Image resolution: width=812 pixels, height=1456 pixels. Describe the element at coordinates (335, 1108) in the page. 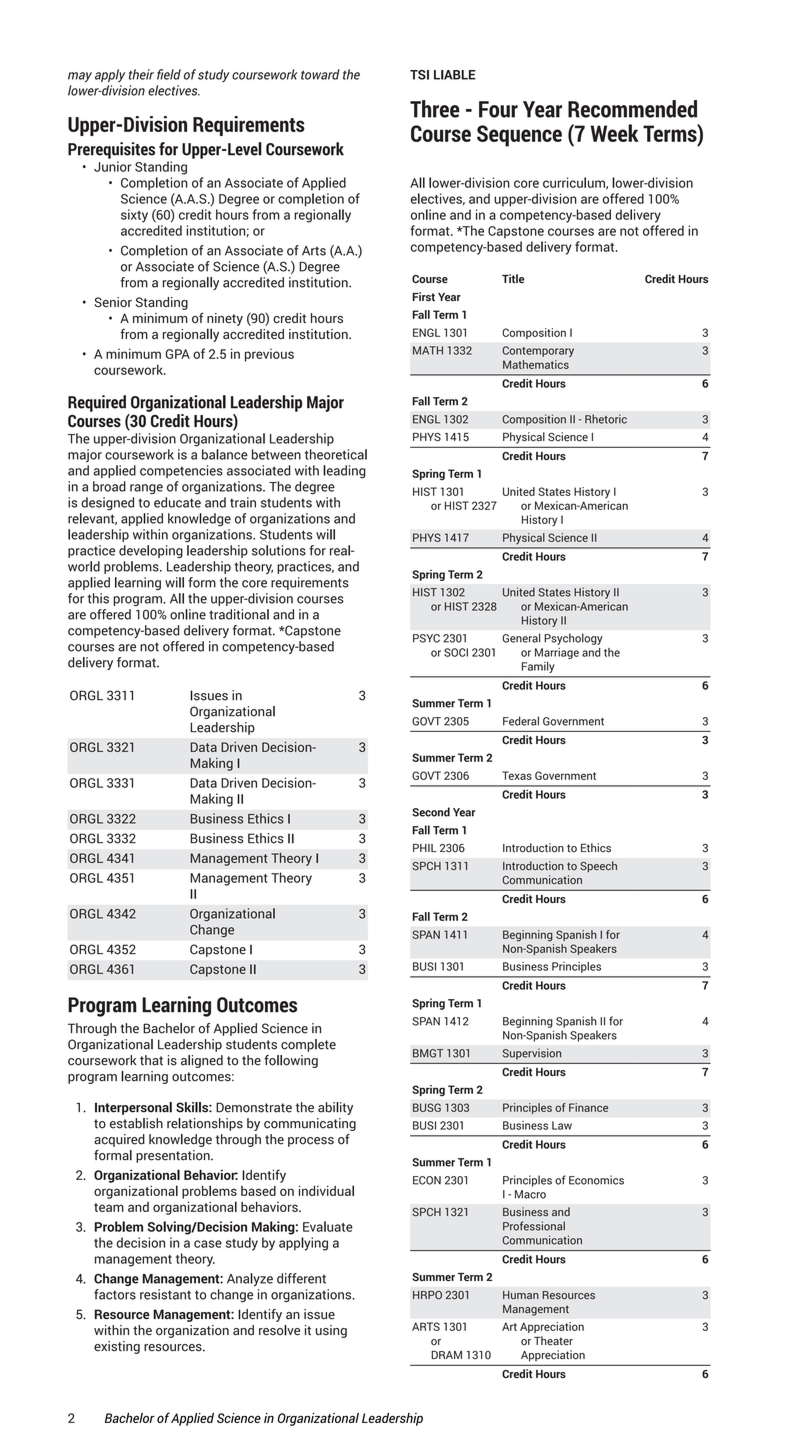

I see `ability` at that location.
